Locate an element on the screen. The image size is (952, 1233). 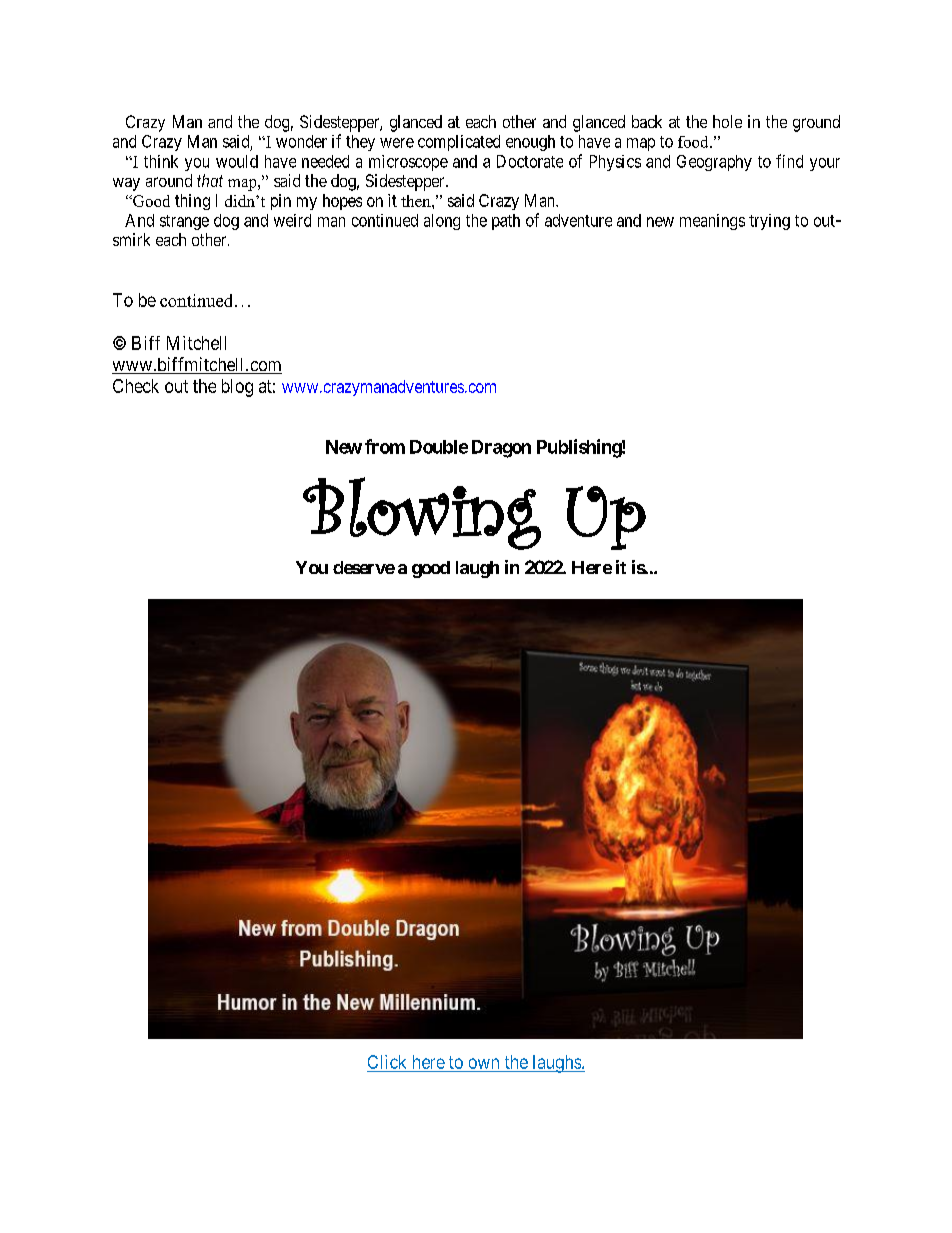
Blowing is located at coordinates (422, 513).
